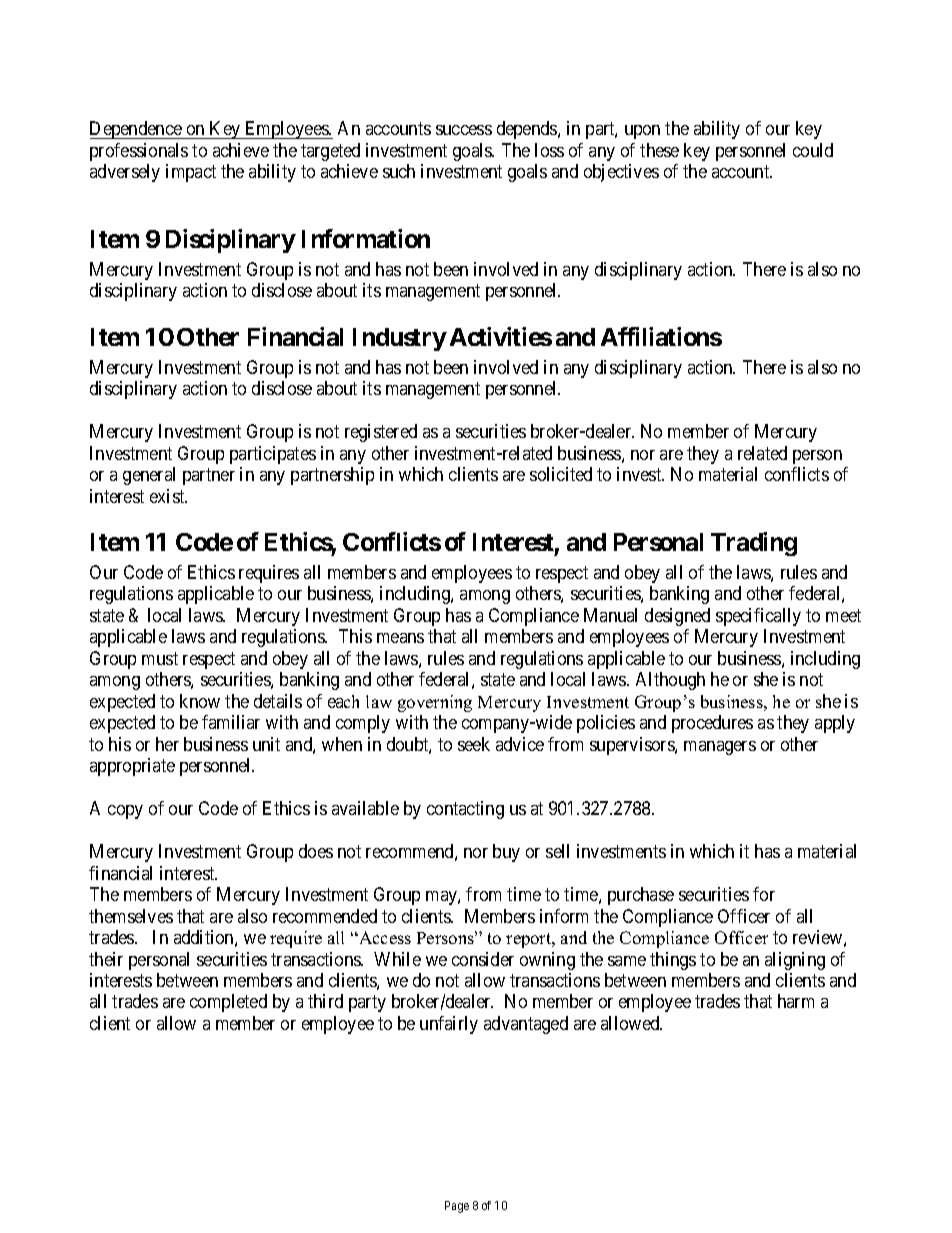 Image resolution: width=952 pixels, height=1233 pixels. Describe the element at coordinates (720, 748) in the image. I see `managers` at that location.
